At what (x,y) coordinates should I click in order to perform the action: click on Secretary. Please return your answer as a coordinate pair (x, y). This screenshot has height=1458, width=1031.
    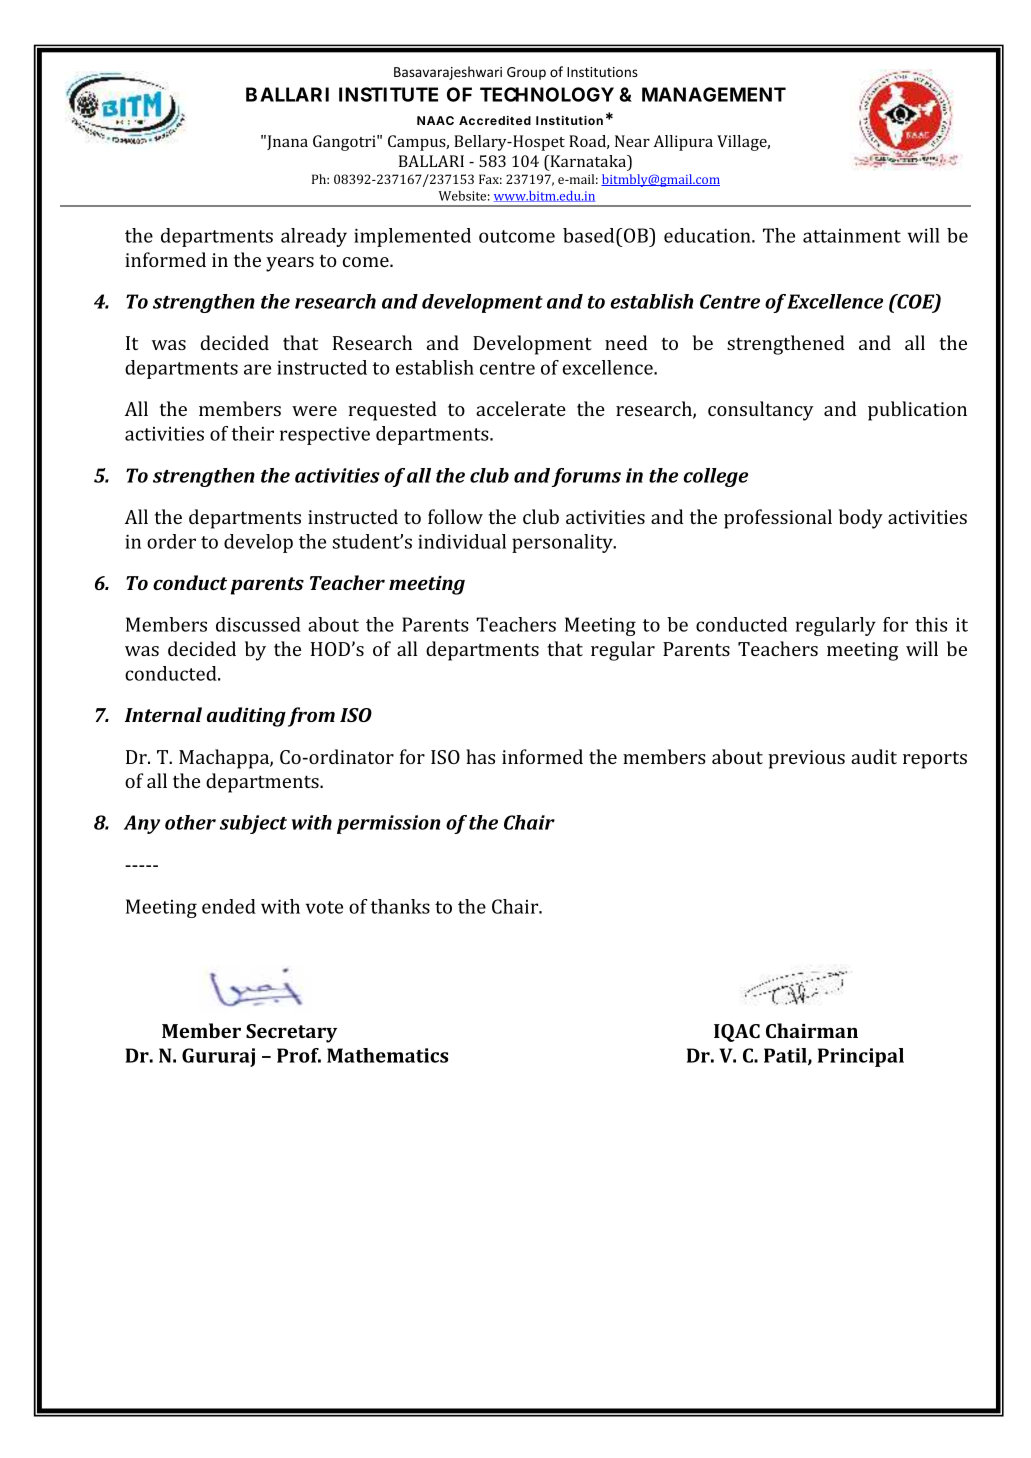
    Looking at the image, I should click on (291, 1033).
